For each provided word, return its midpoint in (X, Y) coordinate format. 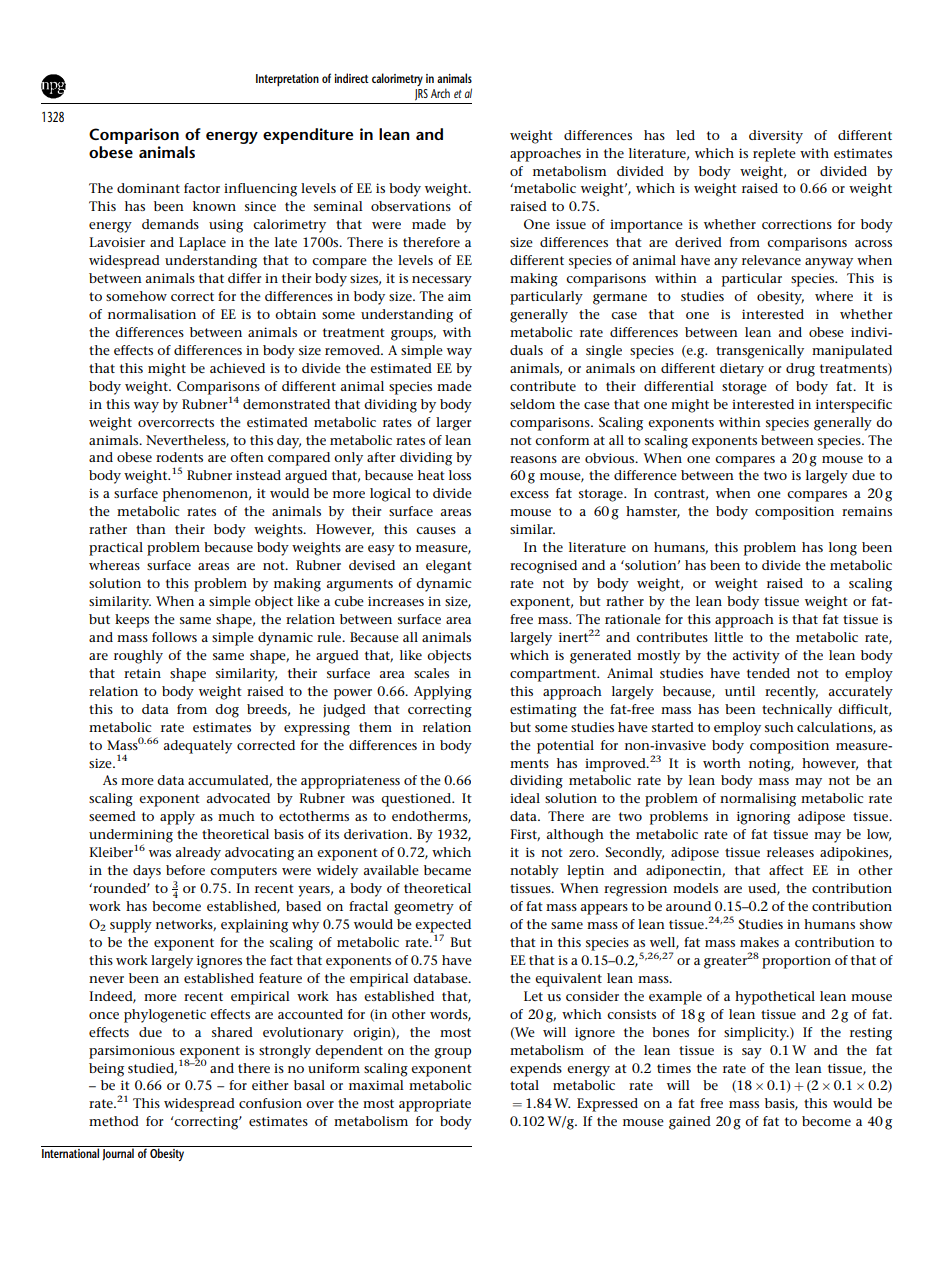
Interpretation (287, 80)
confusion (270, 1103)
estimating (543, 711)
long (843, 549)
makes (759, 942)
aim (459, 296)
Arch (440, 93)
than (151, 529)
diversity (776, 137)
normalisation (152, 314)
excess (529, 494)
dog (227, 711)
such (779, 727)
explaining (254, 926)
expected (443, 927)
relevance (771, 260)
